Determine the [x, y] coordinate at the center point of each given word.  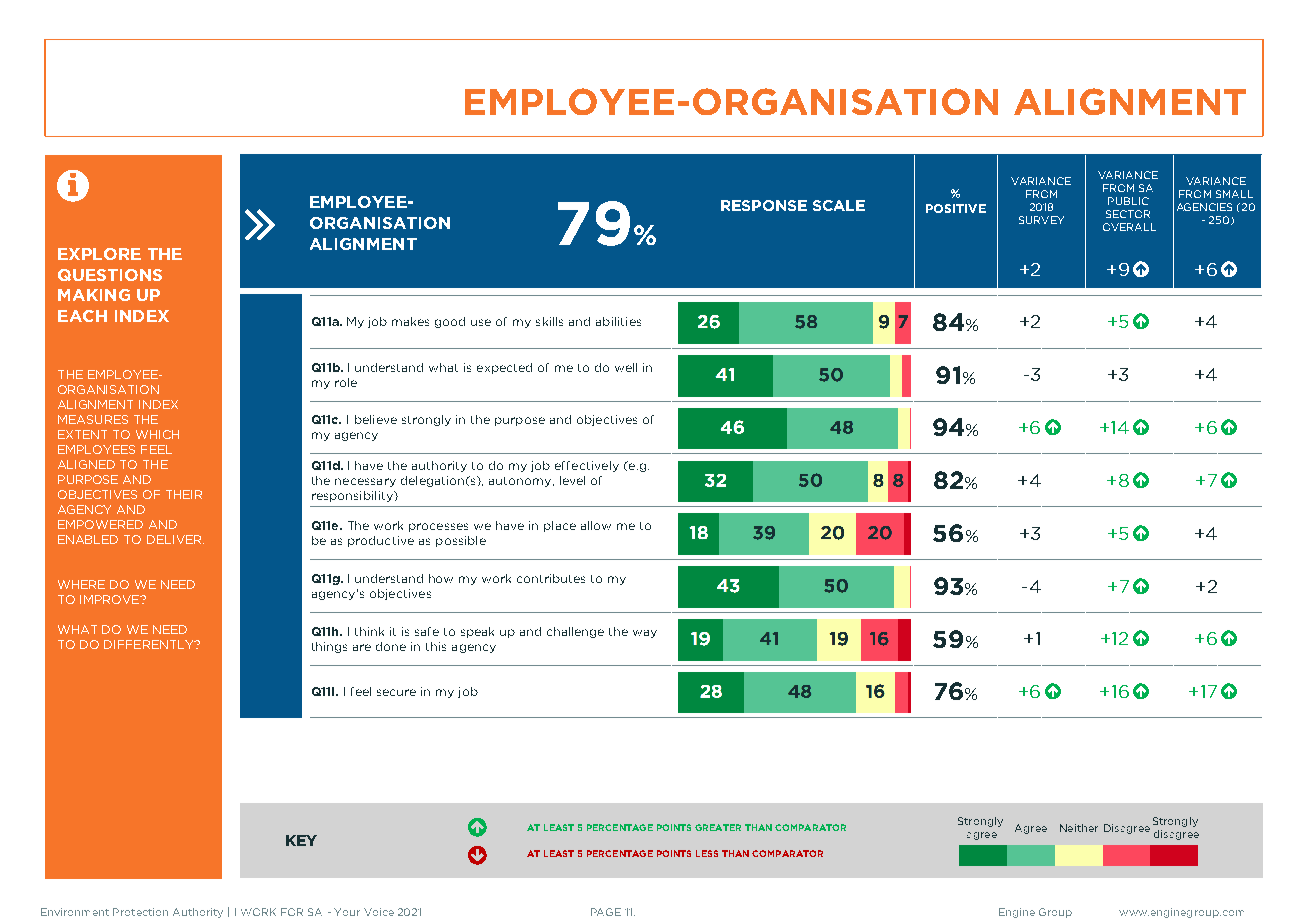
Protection [140, 912]
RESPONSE [764, 205]
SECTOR [1128, 214]
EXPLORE [99, 254]
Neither [1079, 828]
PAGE [606, 912]
